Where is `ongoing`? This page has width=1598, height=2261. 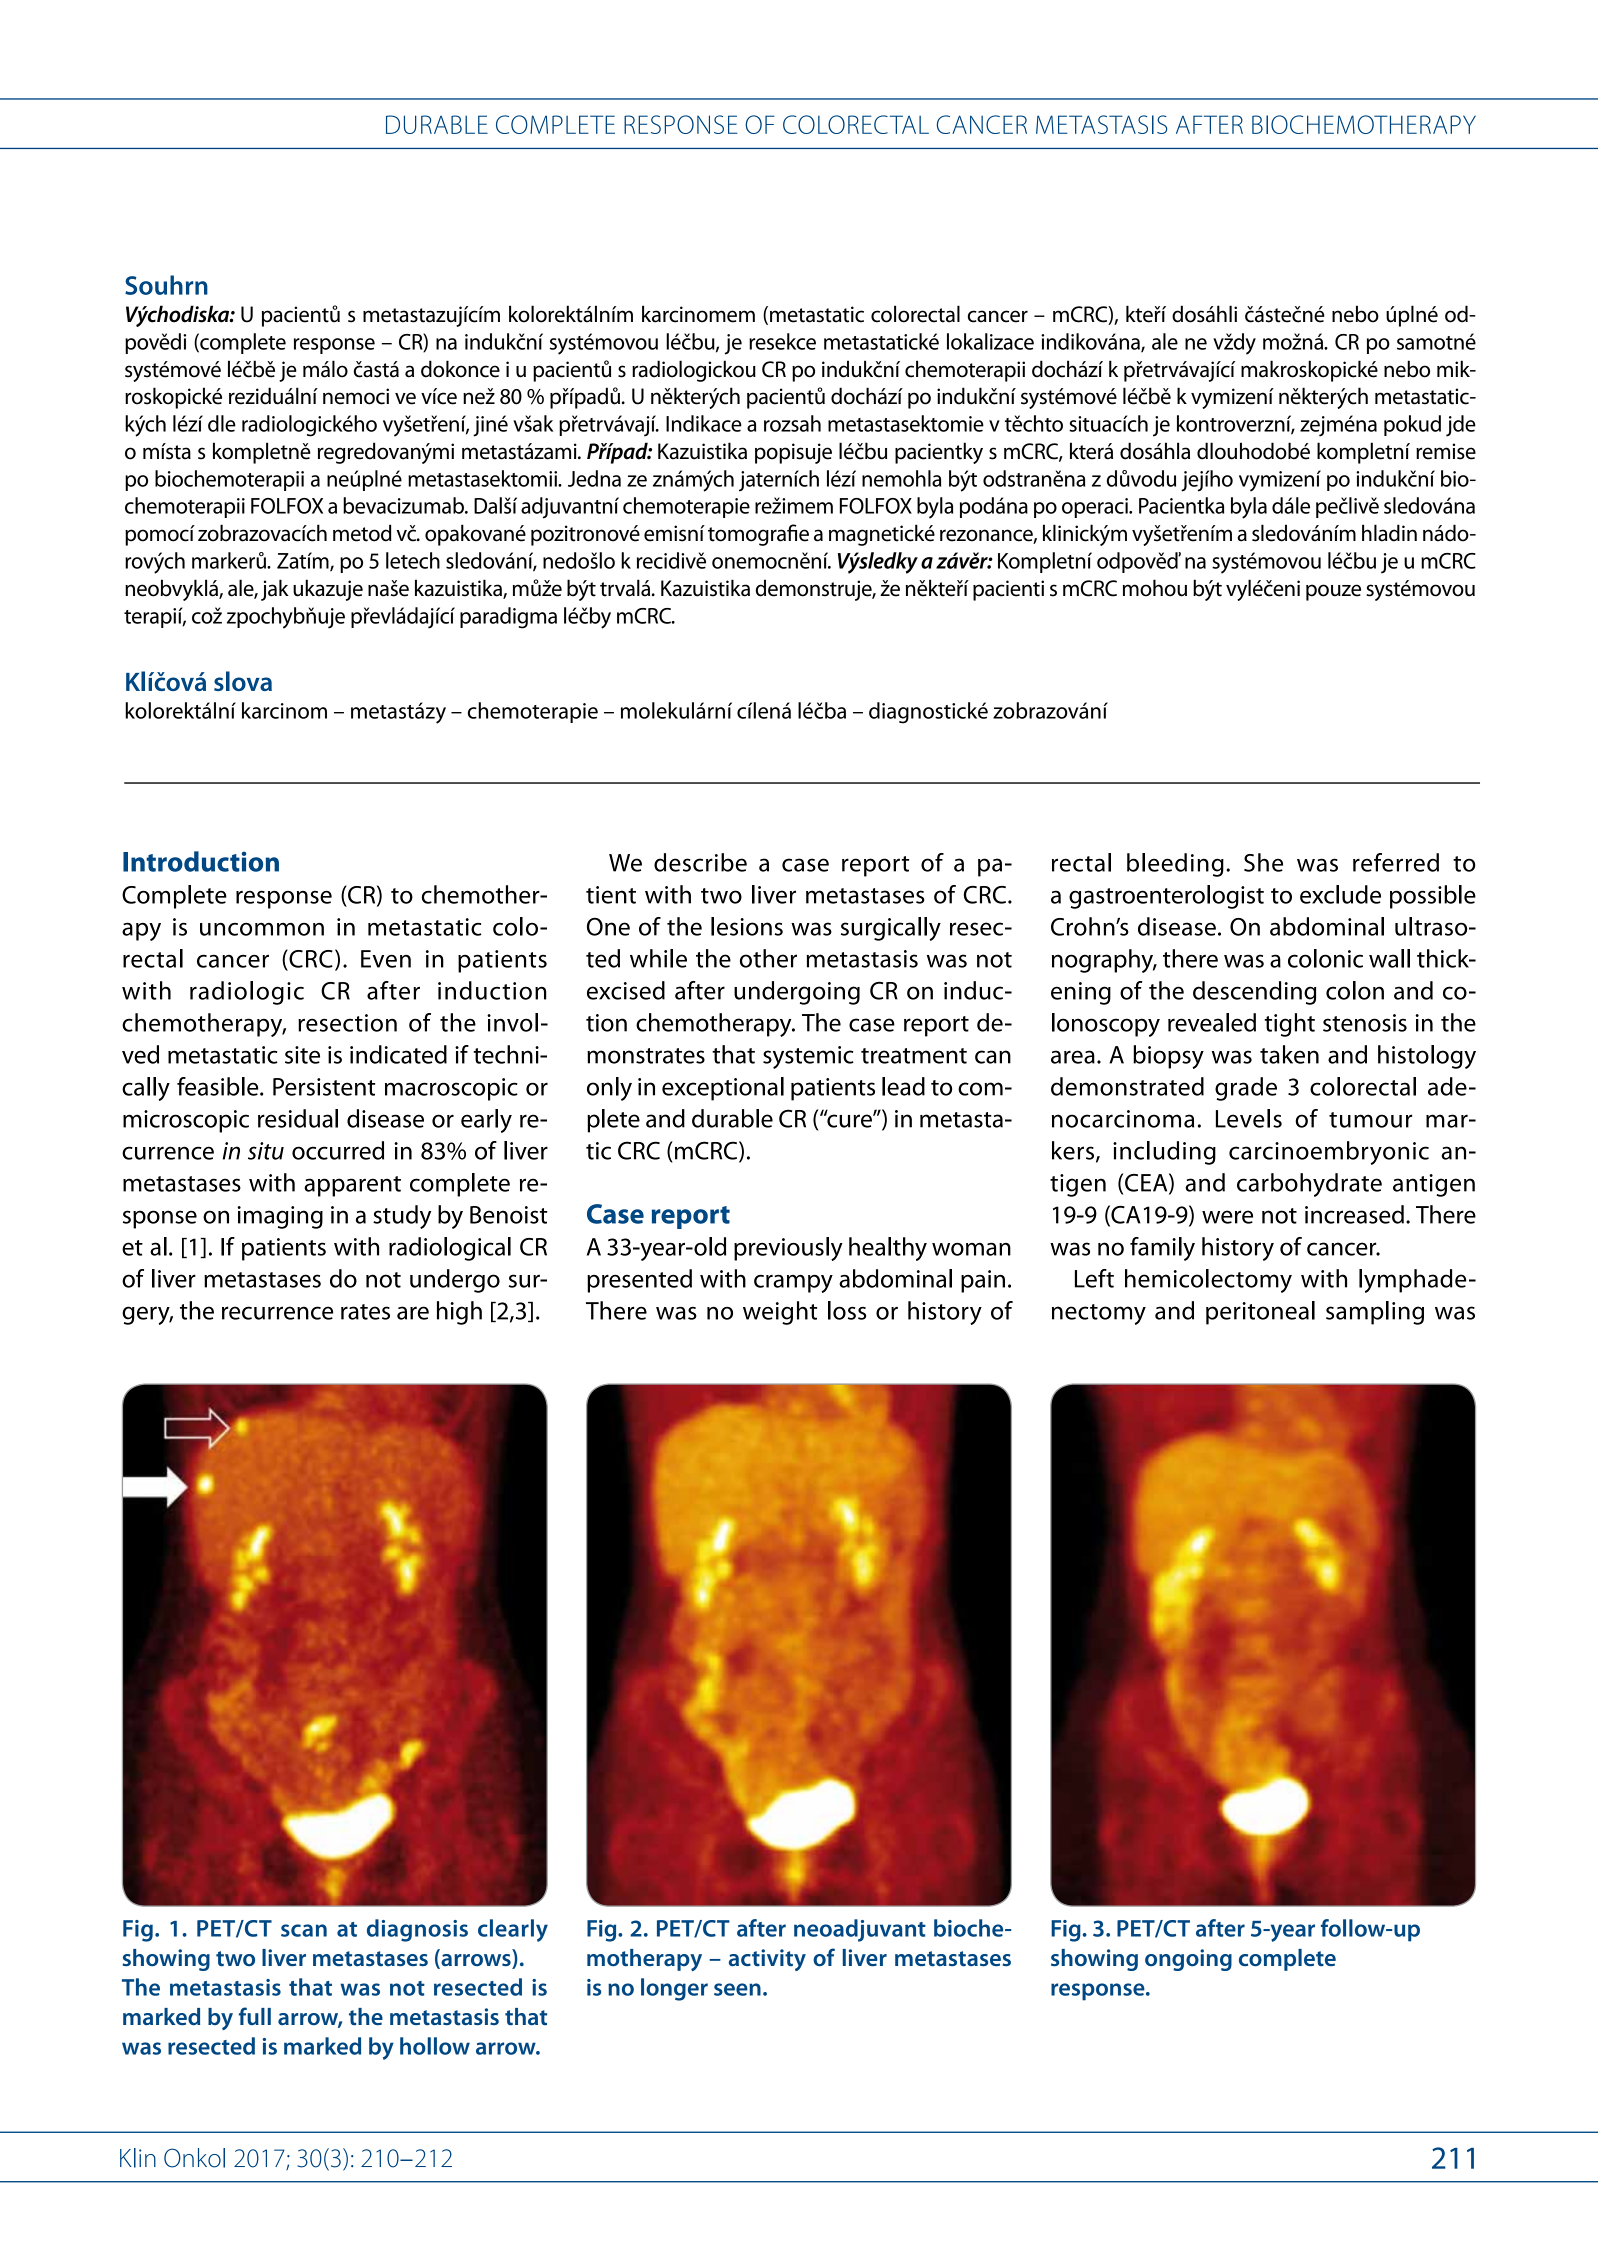 ongoing is located at coordinates (1188, 1960).
